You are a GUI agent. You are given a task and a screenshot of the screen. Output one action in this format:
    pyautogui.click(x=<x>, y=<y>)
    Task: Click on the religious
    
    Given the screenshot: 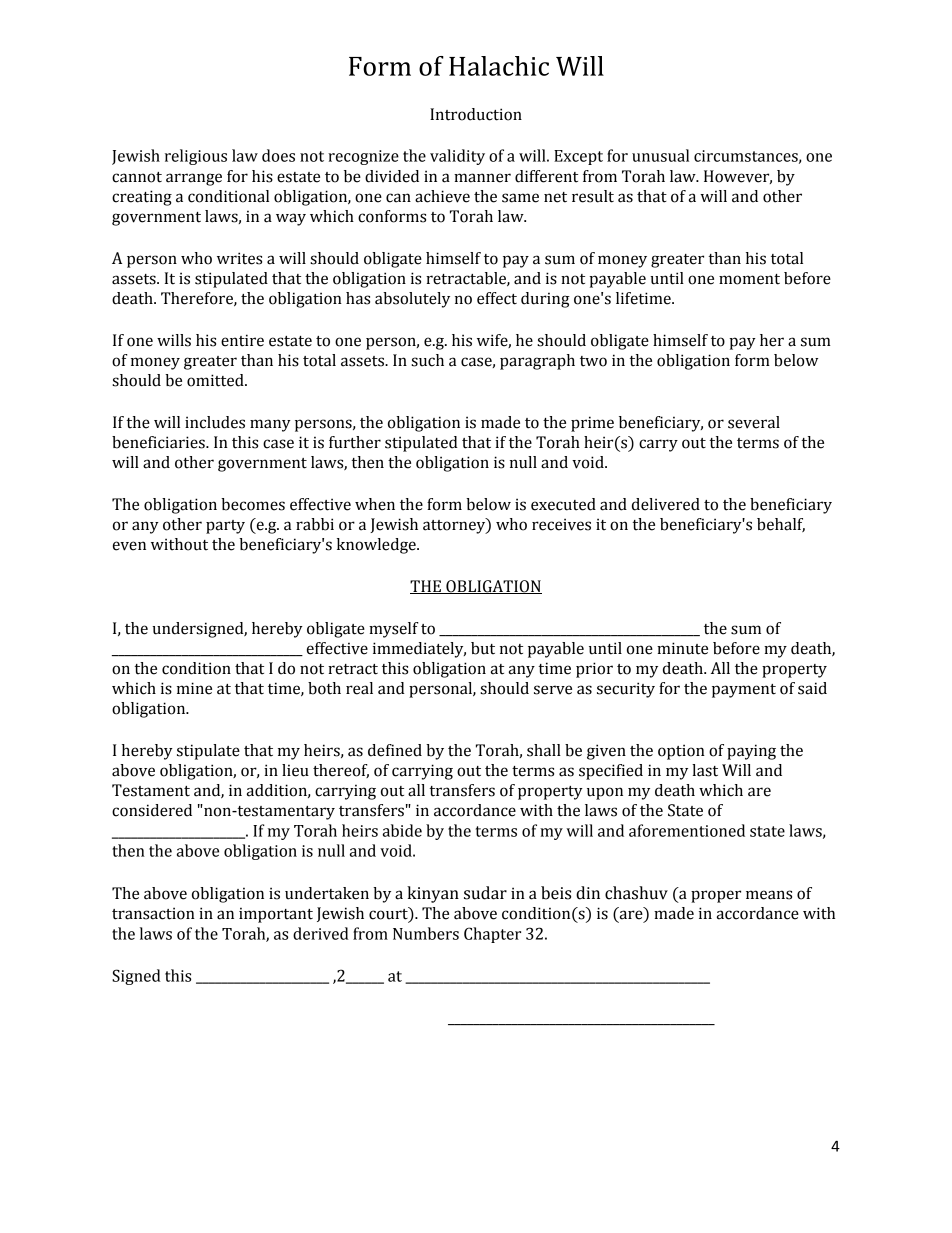 What is the action you would take?
    pyautogui.click(x=196, y=157)
